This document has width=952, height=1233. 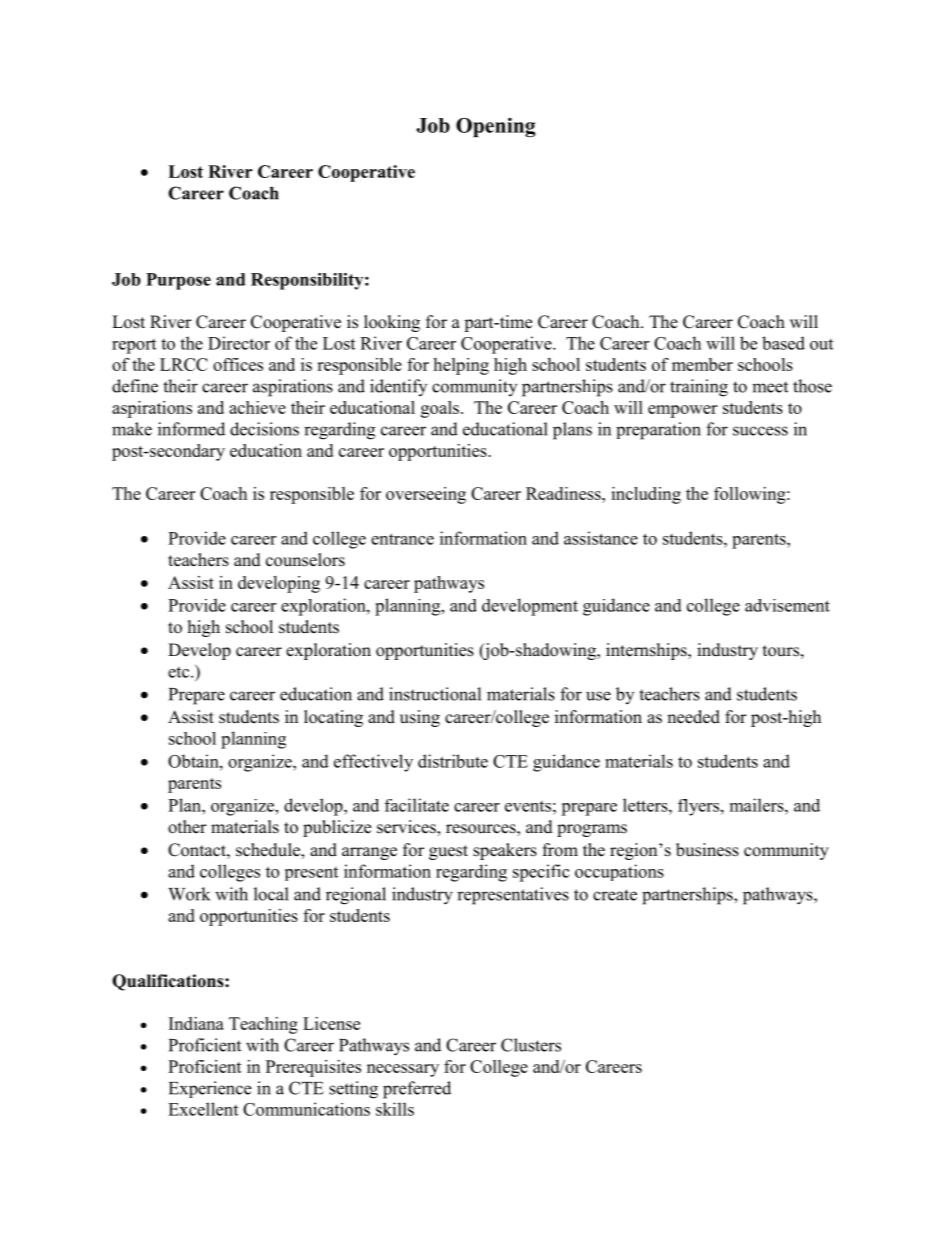 I want to click on Experience, so click(x=210, y=1089).
